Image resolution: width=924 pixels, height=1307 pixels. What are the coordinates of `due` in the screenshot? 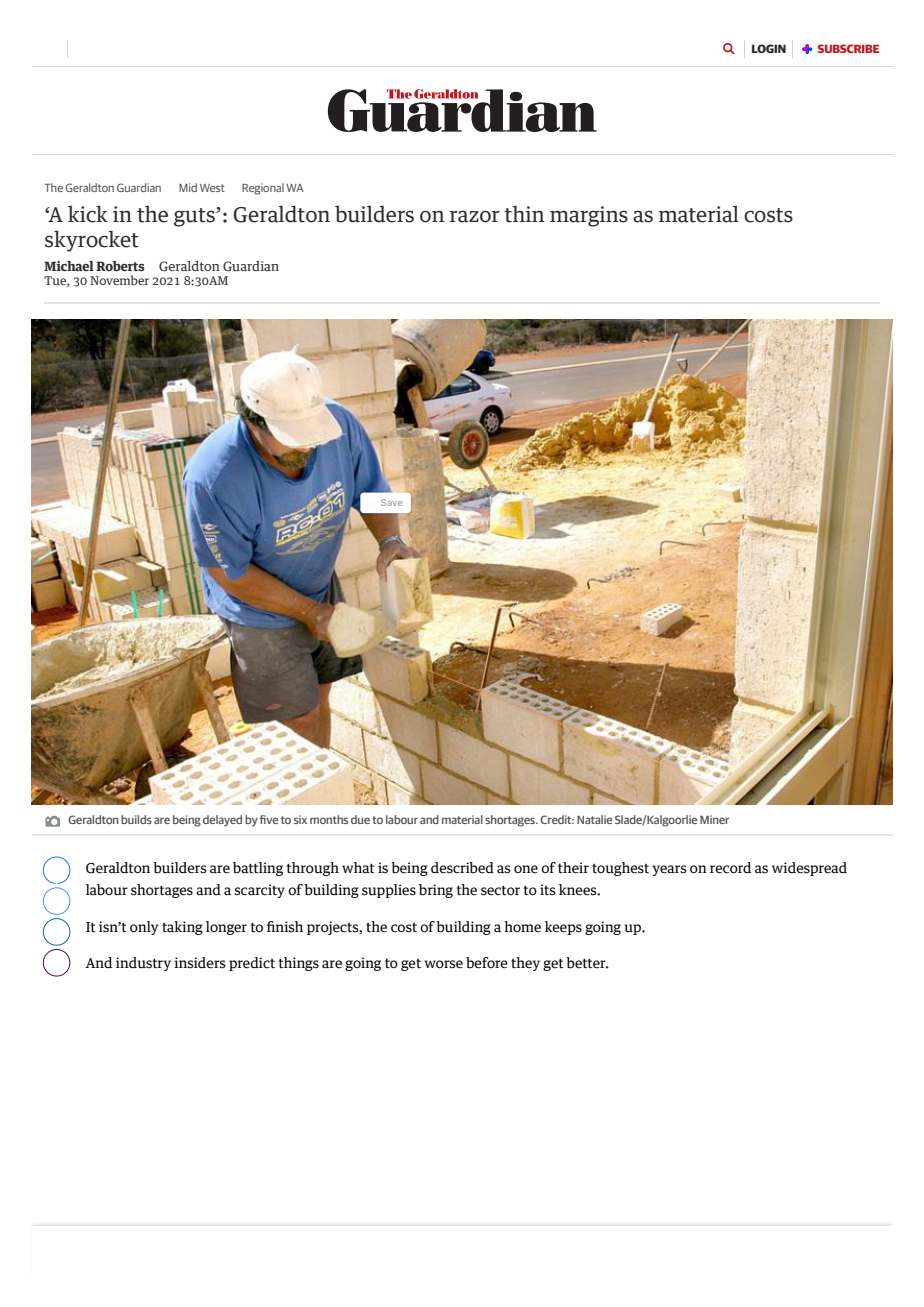 It's located at (360, 819).
